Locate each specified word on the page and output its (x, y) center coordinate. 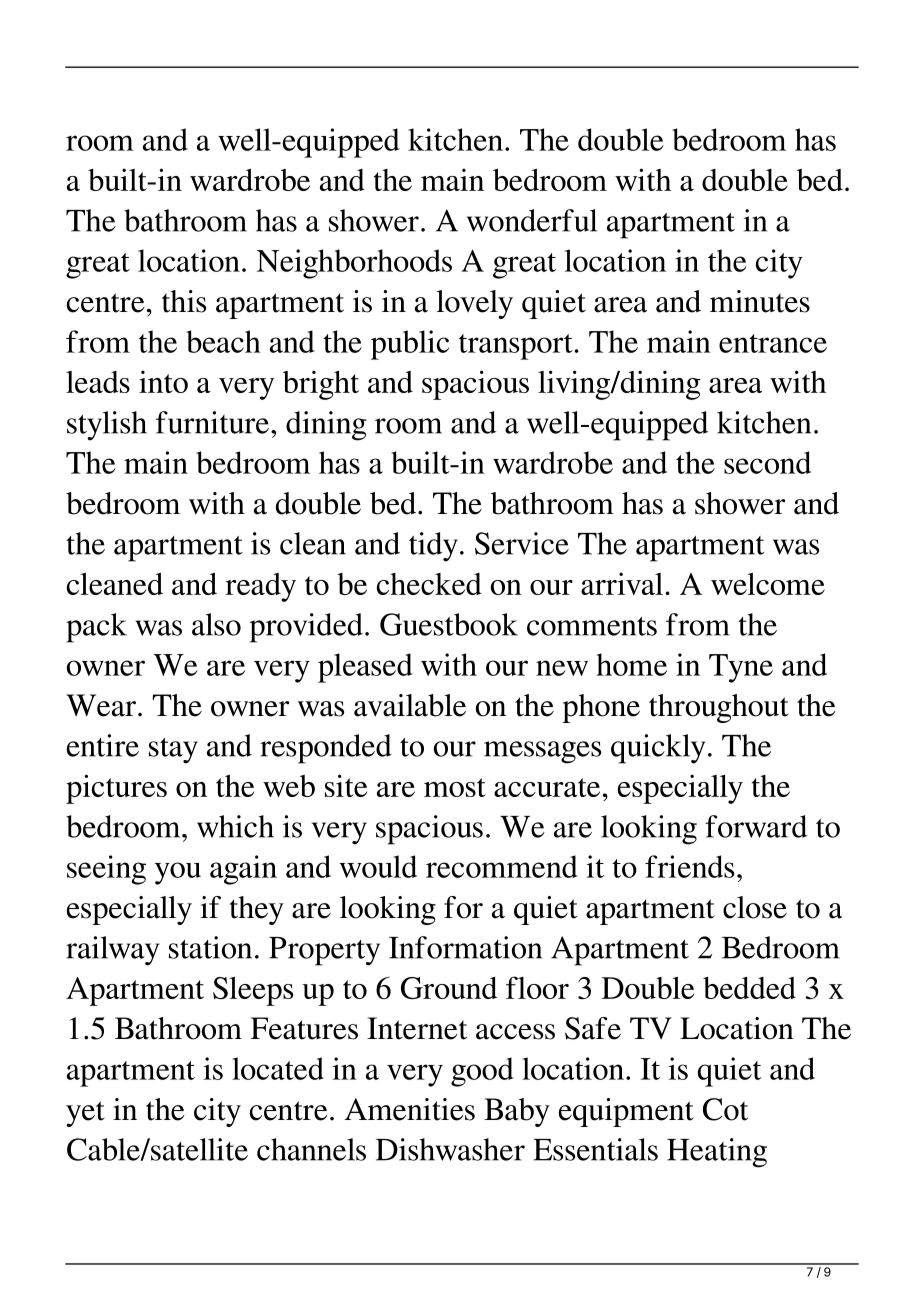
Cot (725, 1109)
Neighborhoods (354, 264)
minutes (760, 301)
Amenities (410, 1109)
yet (85, 1114)
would (378, 866)
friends (689, 866)
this (184, 301)
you (178, 873)
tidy (433, 547)
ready (260, 587)
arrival (622, 583)
